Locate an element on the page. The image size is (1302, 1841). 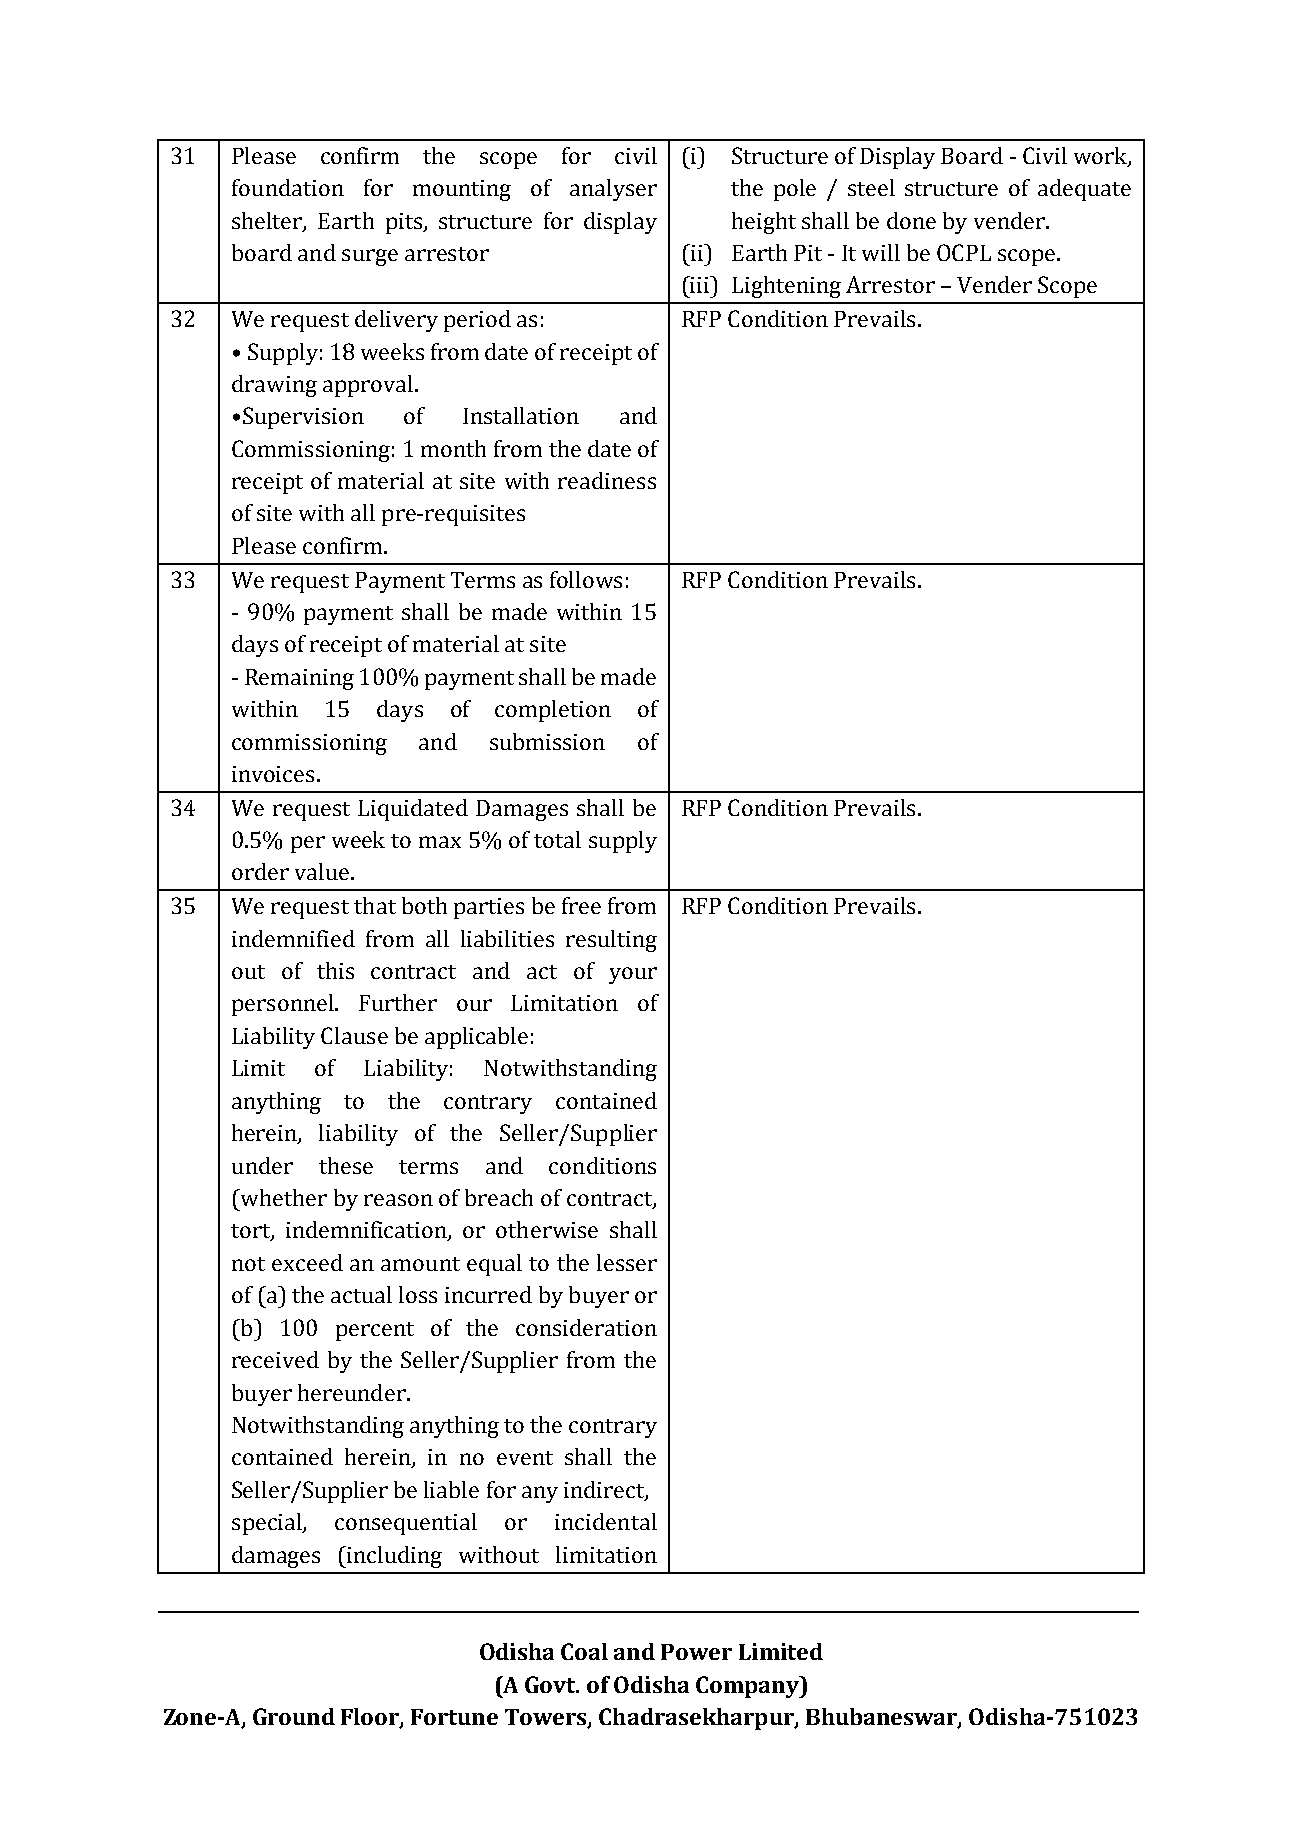
this is located at coordinates (335, 970).
